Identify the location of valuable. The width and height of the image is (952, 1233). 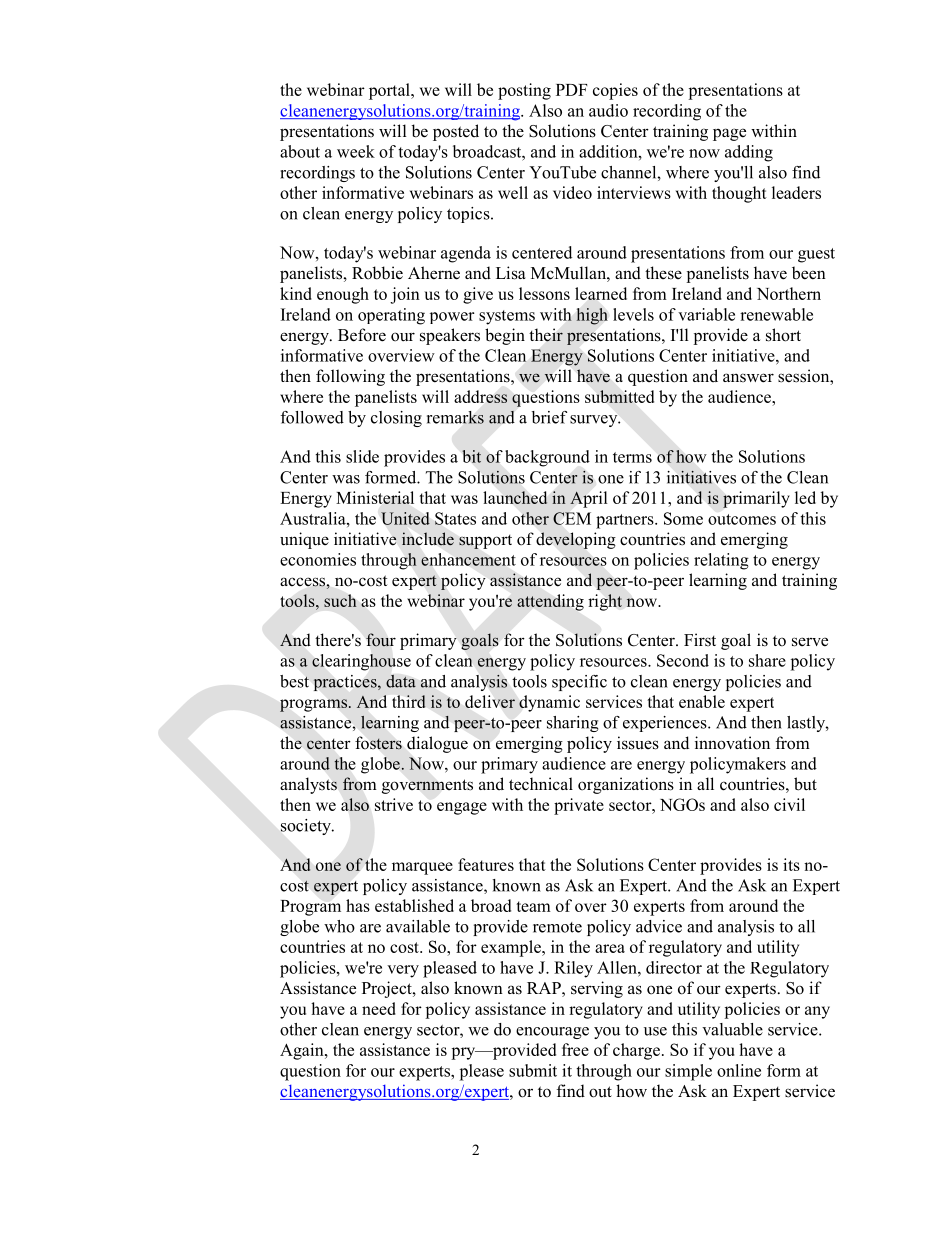
(732, 1029).
